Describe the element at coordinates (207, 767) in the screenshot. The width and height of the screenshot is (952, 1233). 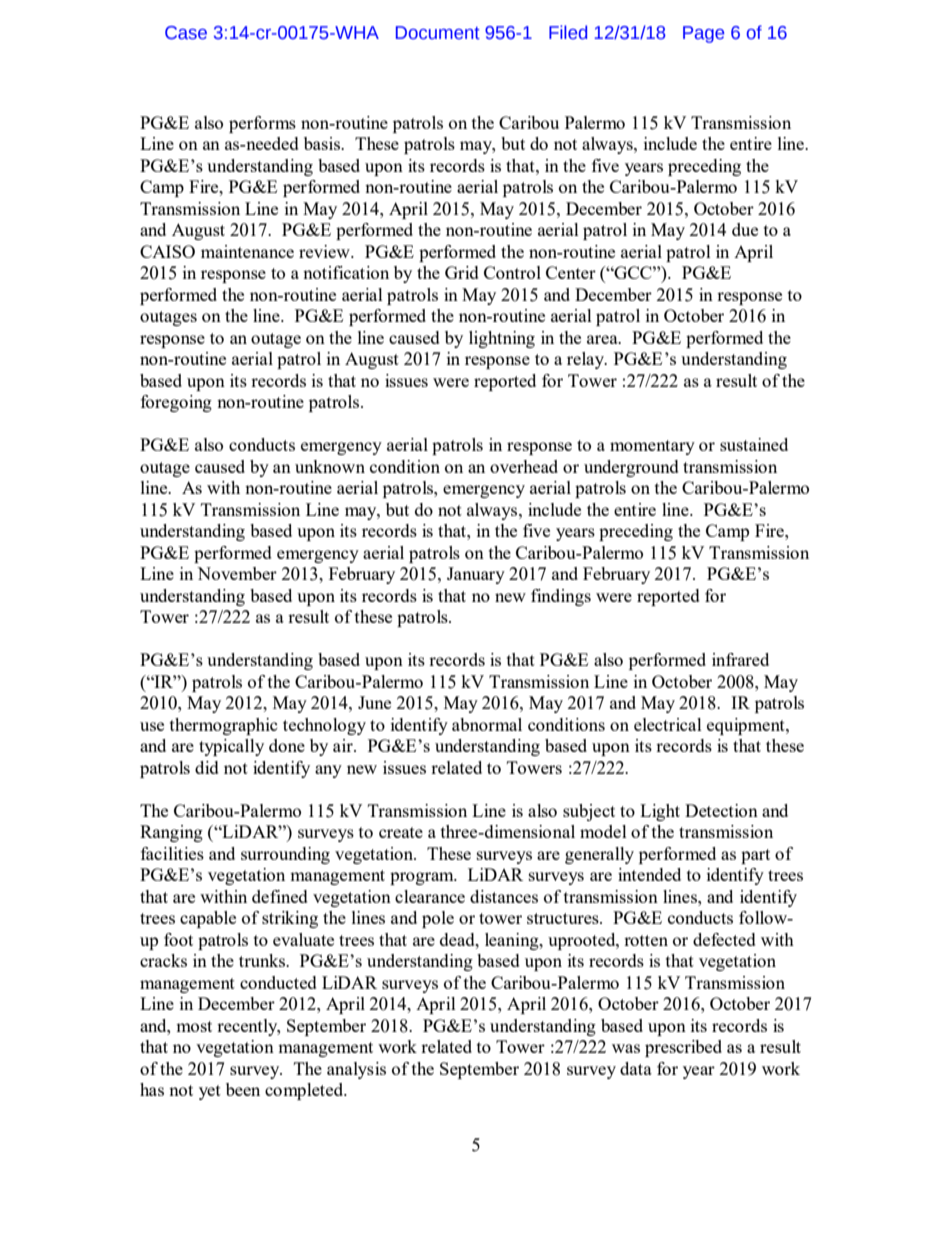
I see `did` at that location.
